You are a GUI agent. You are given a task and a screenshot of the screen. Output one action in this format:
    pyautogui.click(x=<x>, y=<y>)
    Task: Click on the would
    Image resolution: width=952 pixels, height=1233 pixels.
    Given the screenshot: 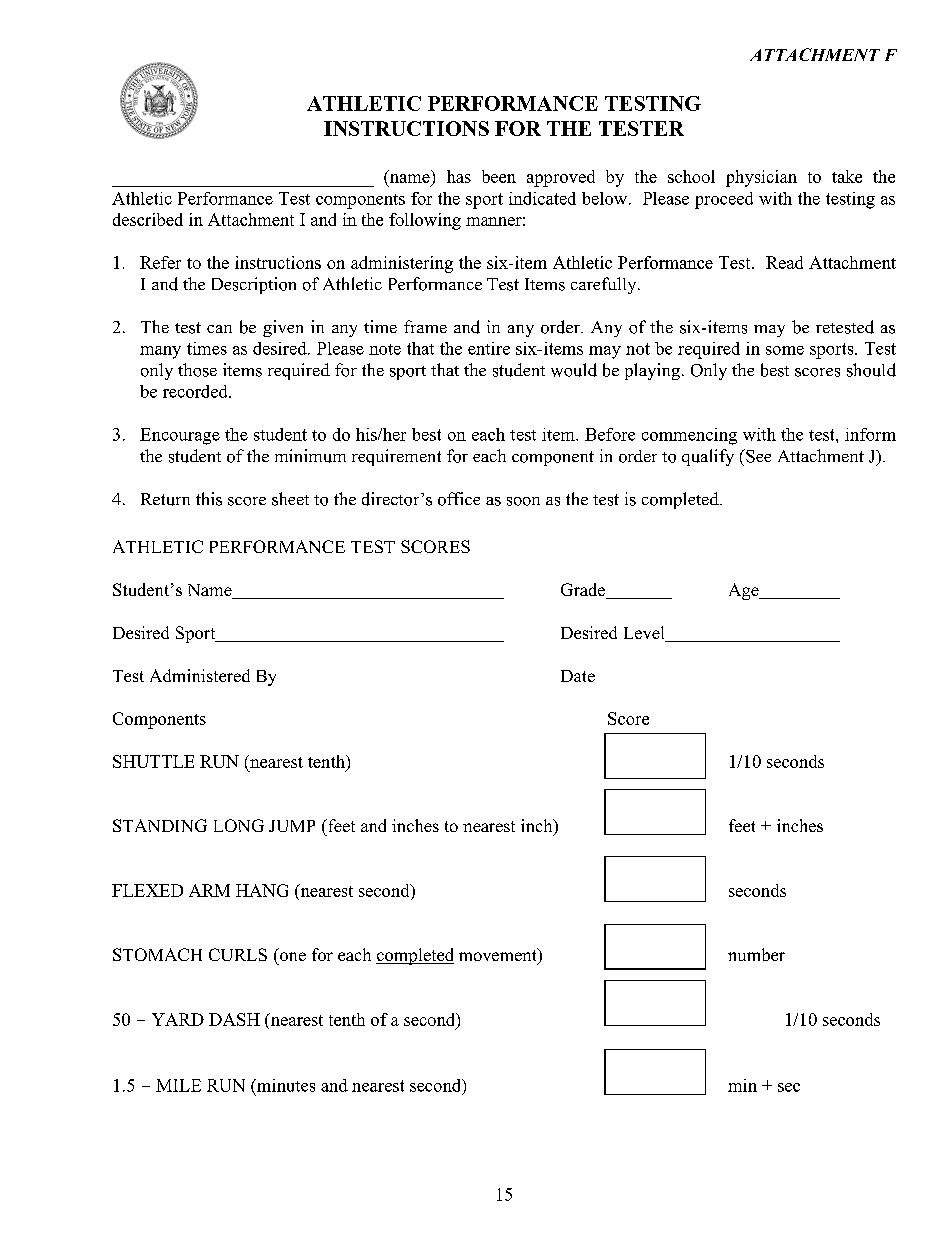 What is the action you would take?
    pyautogui.click(x=574, y=370)
